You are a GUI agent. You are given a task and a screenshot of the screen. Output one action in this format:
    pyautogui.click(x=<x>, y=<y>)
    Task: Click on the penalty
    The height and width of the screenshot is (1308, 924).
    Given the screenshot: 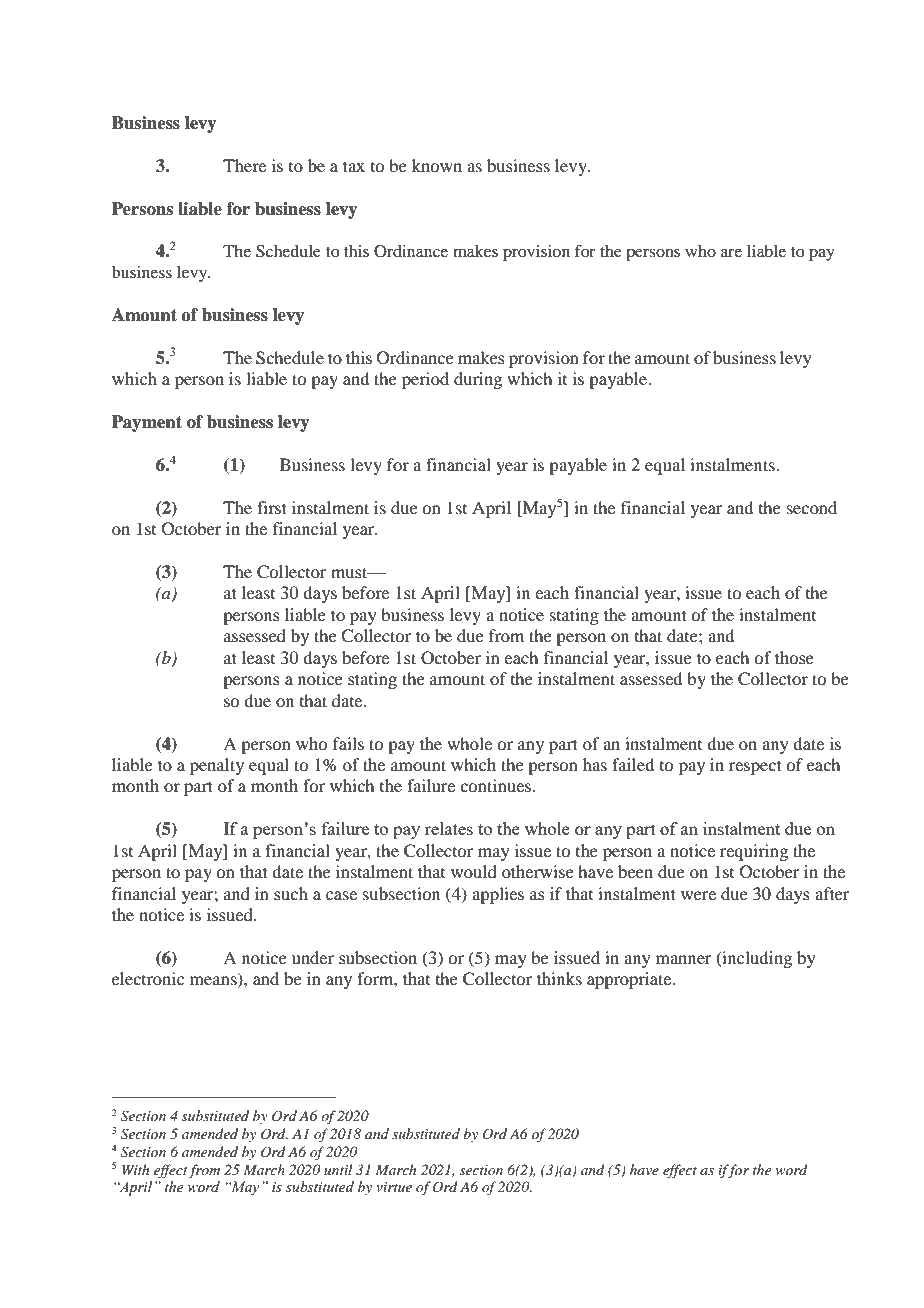 What is the action you would take?
    pyautogui.click(x=217, y=766)
